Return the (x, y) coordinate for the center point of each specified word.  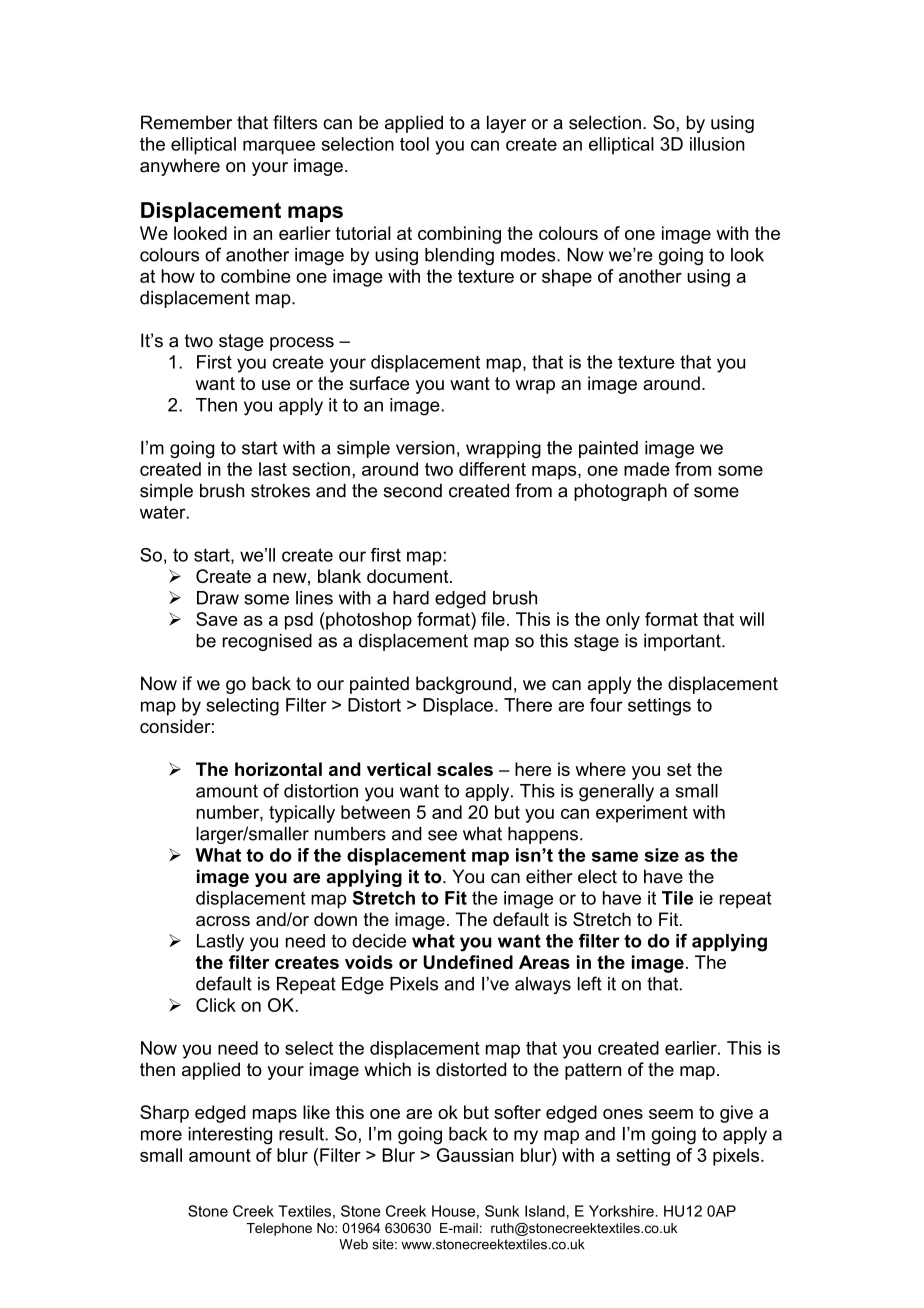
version (425, 448)
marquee (279, 147)
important (683, 642)
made (647, 469)
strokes (280, 490)
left (590, 983)
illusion (717, 144)
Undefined (468, 962)
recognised (267, 642)
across (223, 921)
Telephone (279, 1229)
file (493, 619)
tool (414, 144)
